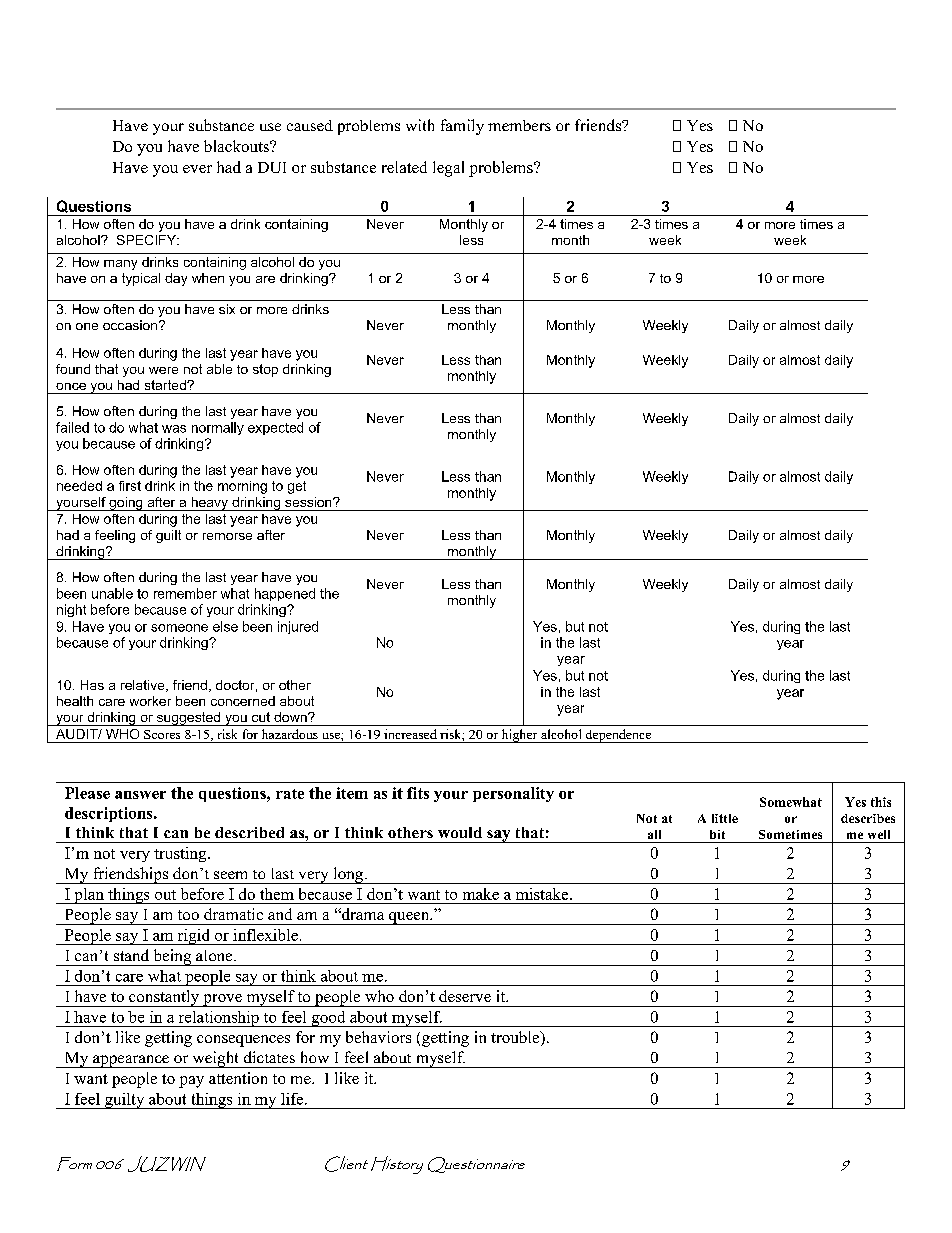  I want to click on someone, so click(179, 628).
